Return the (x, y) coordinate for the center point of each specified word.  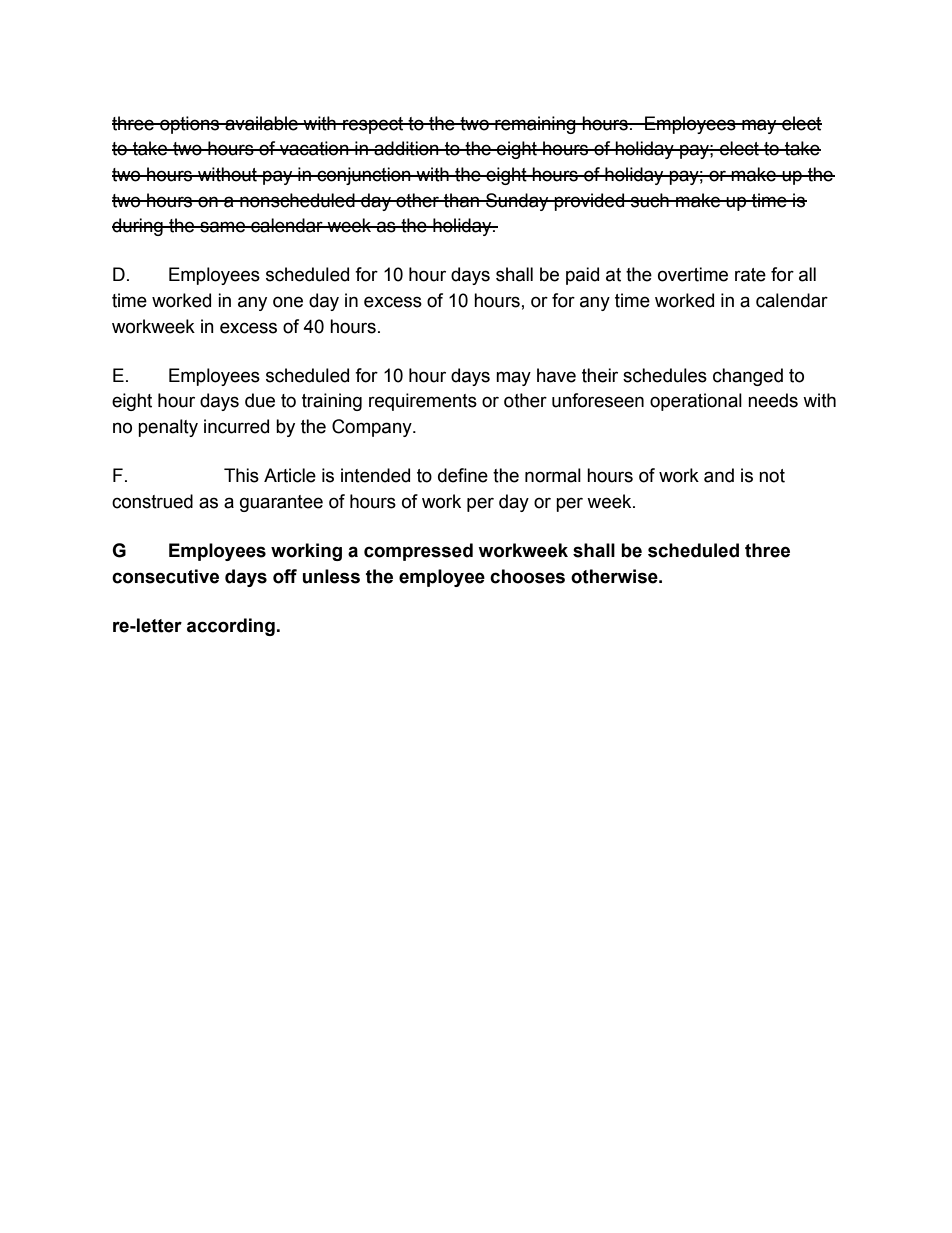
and (719, 475)
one (288, 302)
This (241, 475)
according (231, 627)
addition (406, 148)
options (190, 125)
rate (750, 275)
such (650, 200)
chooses (527, 576)
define (463, 475)
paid (582, 276)
